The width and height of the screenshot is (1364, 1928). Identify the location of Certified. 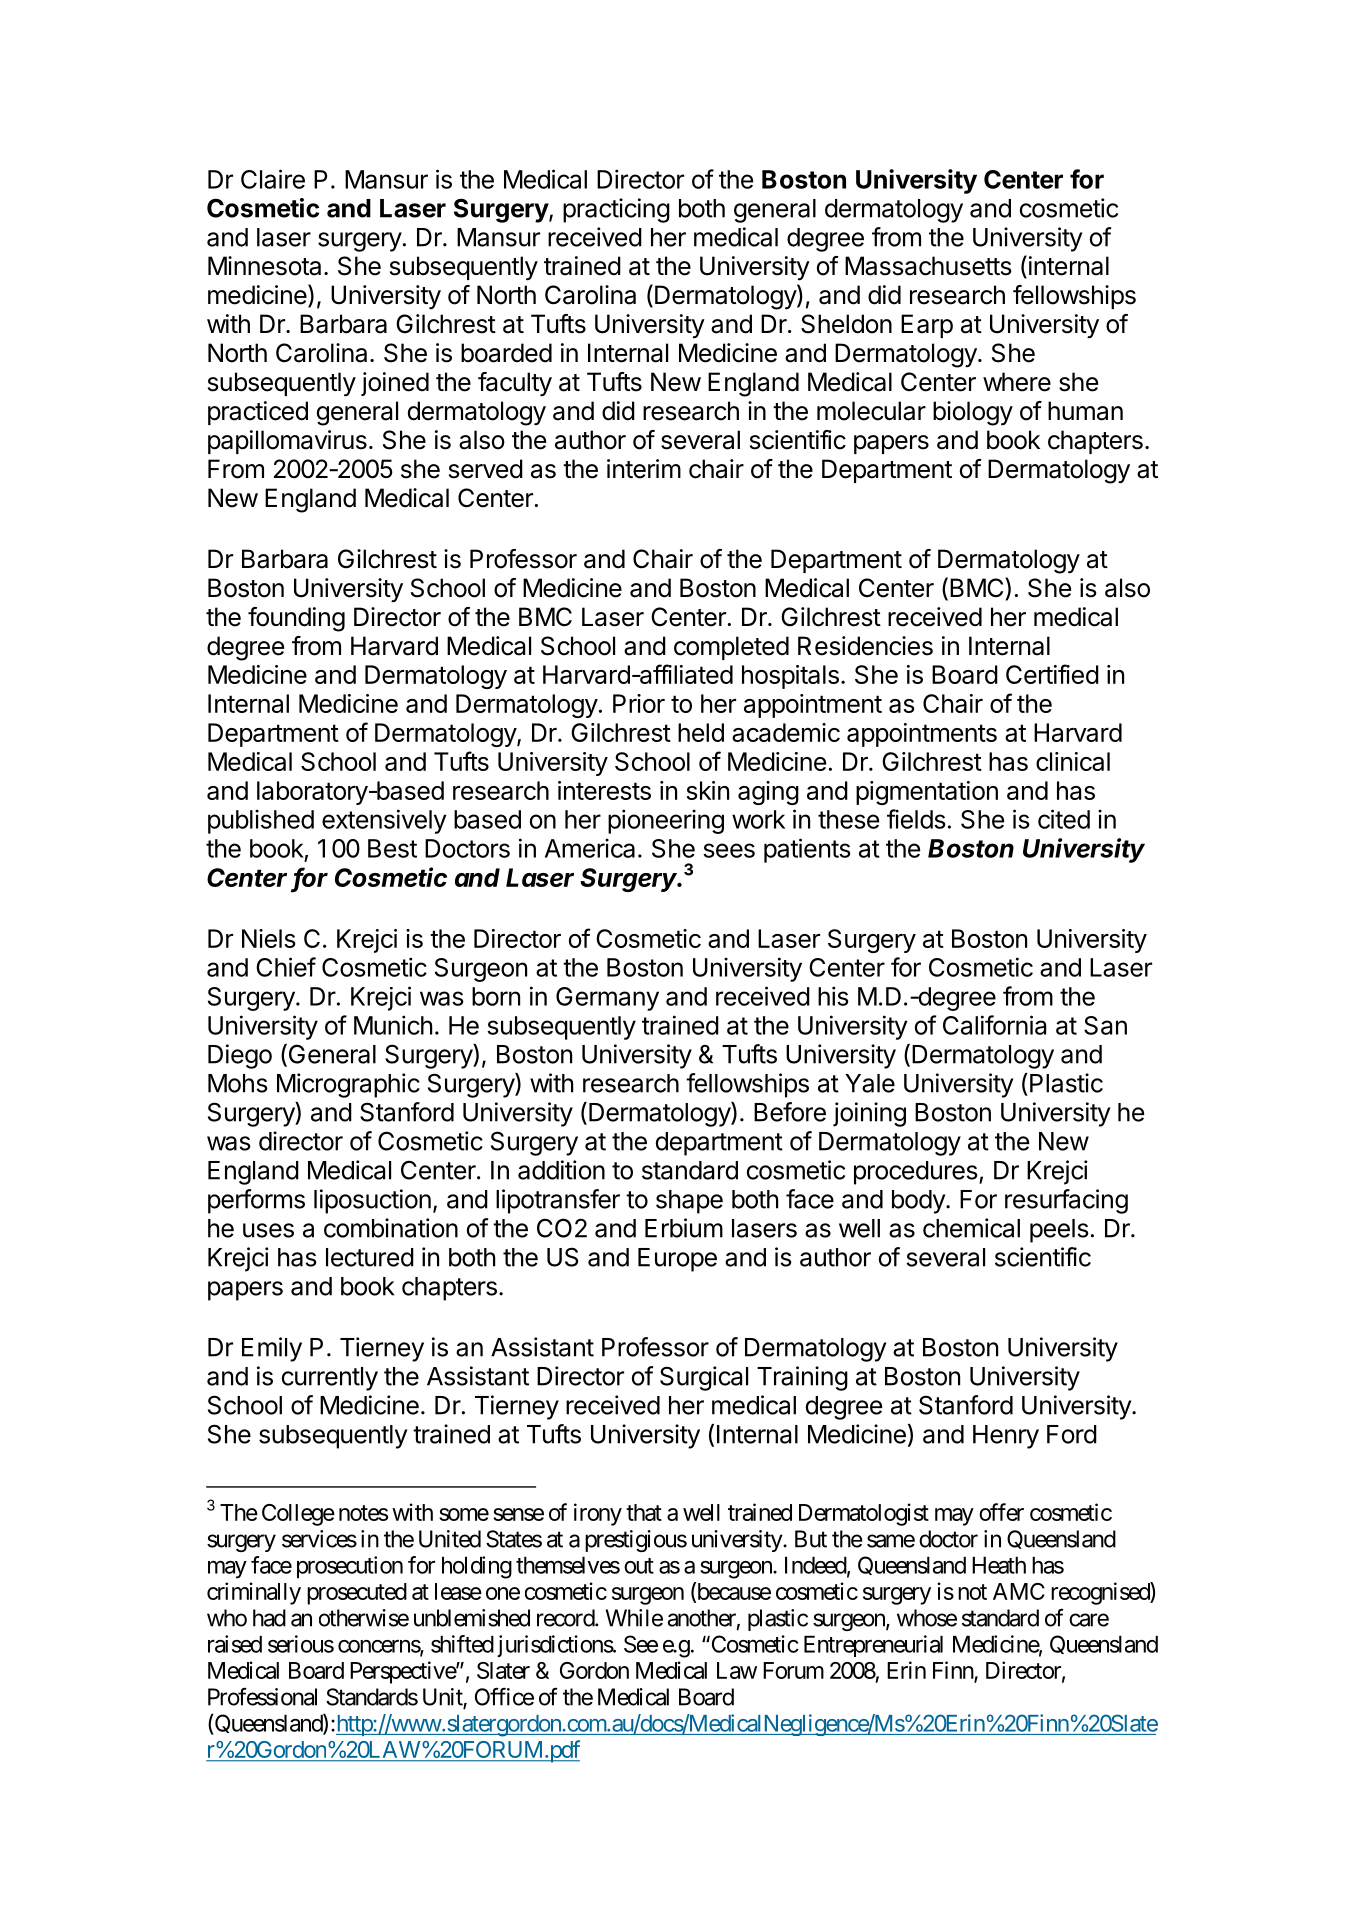
(1052, 674).
